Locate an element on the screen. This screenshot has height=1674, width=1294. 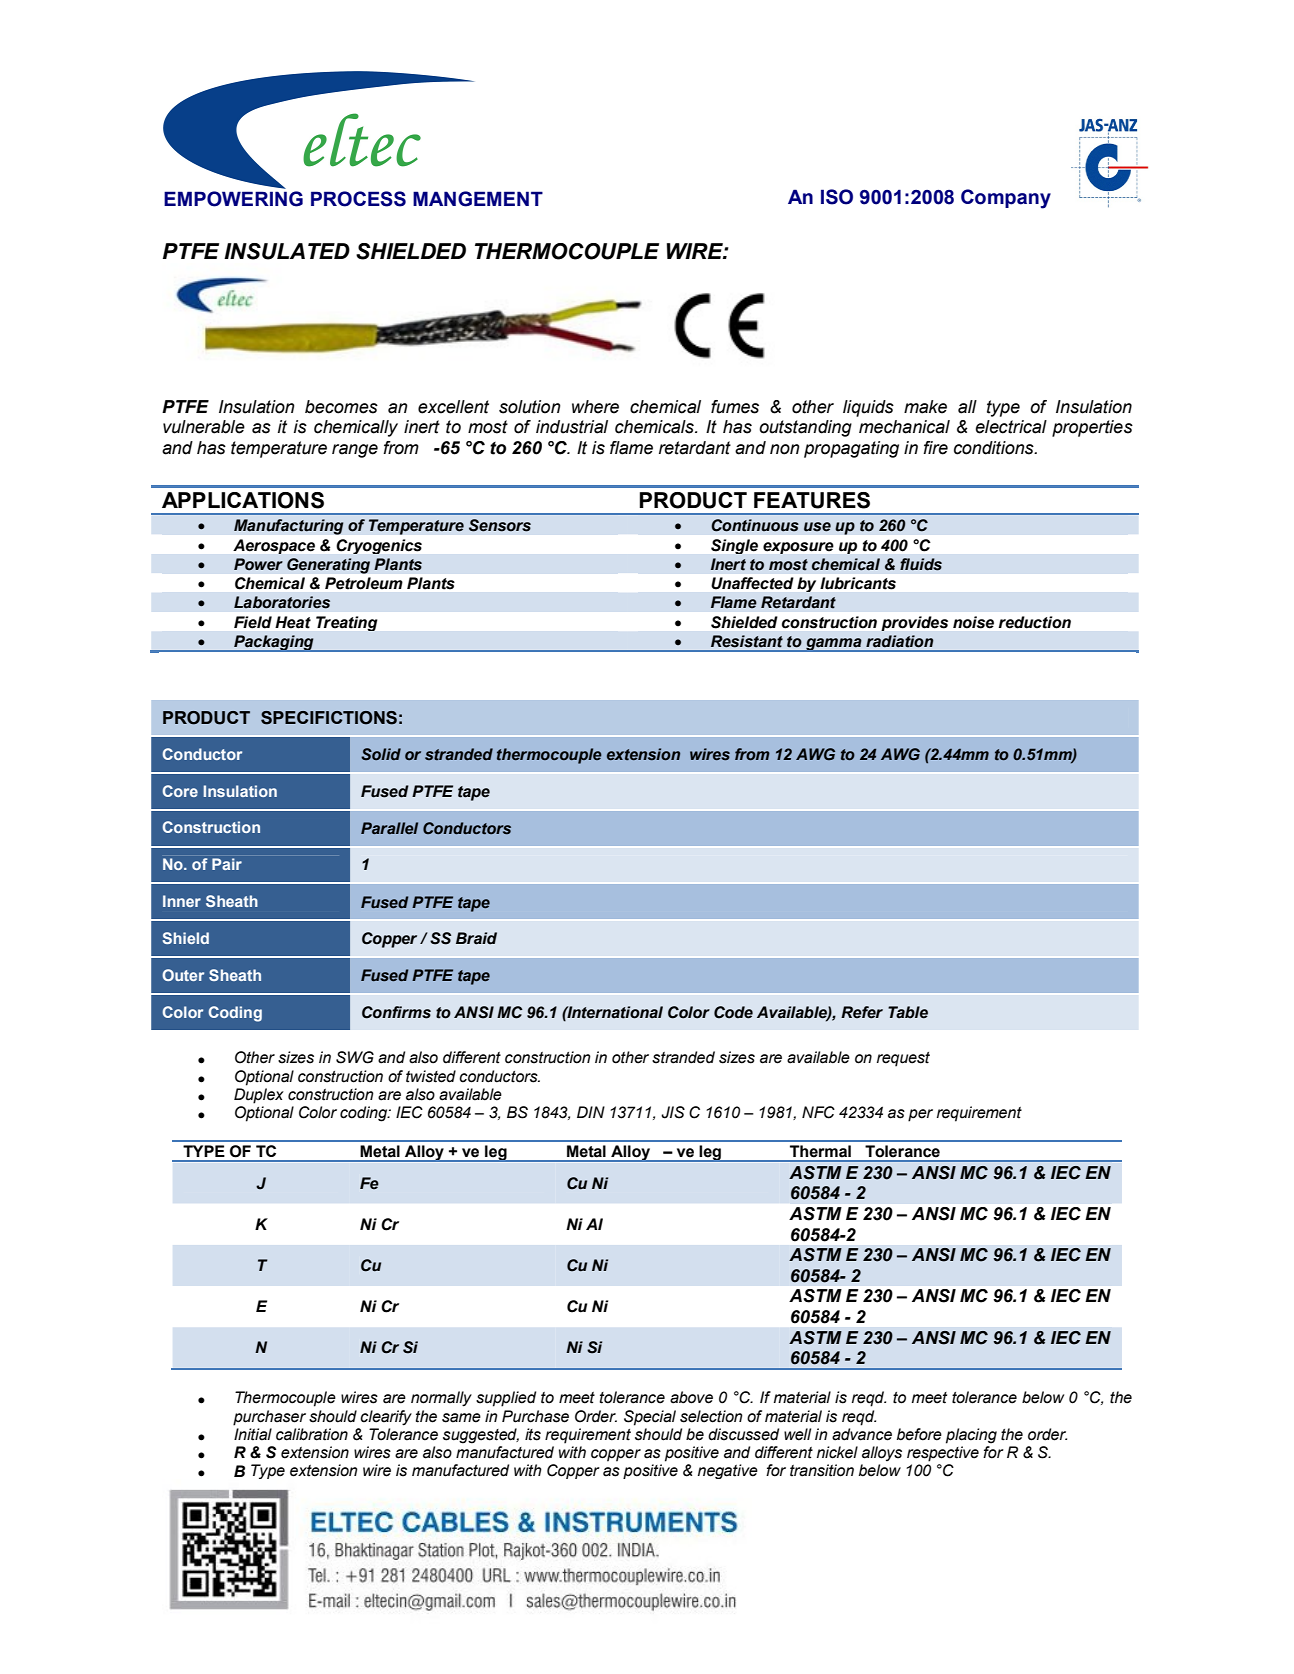
MANGEMENT is located at coordinates (478, 199).
